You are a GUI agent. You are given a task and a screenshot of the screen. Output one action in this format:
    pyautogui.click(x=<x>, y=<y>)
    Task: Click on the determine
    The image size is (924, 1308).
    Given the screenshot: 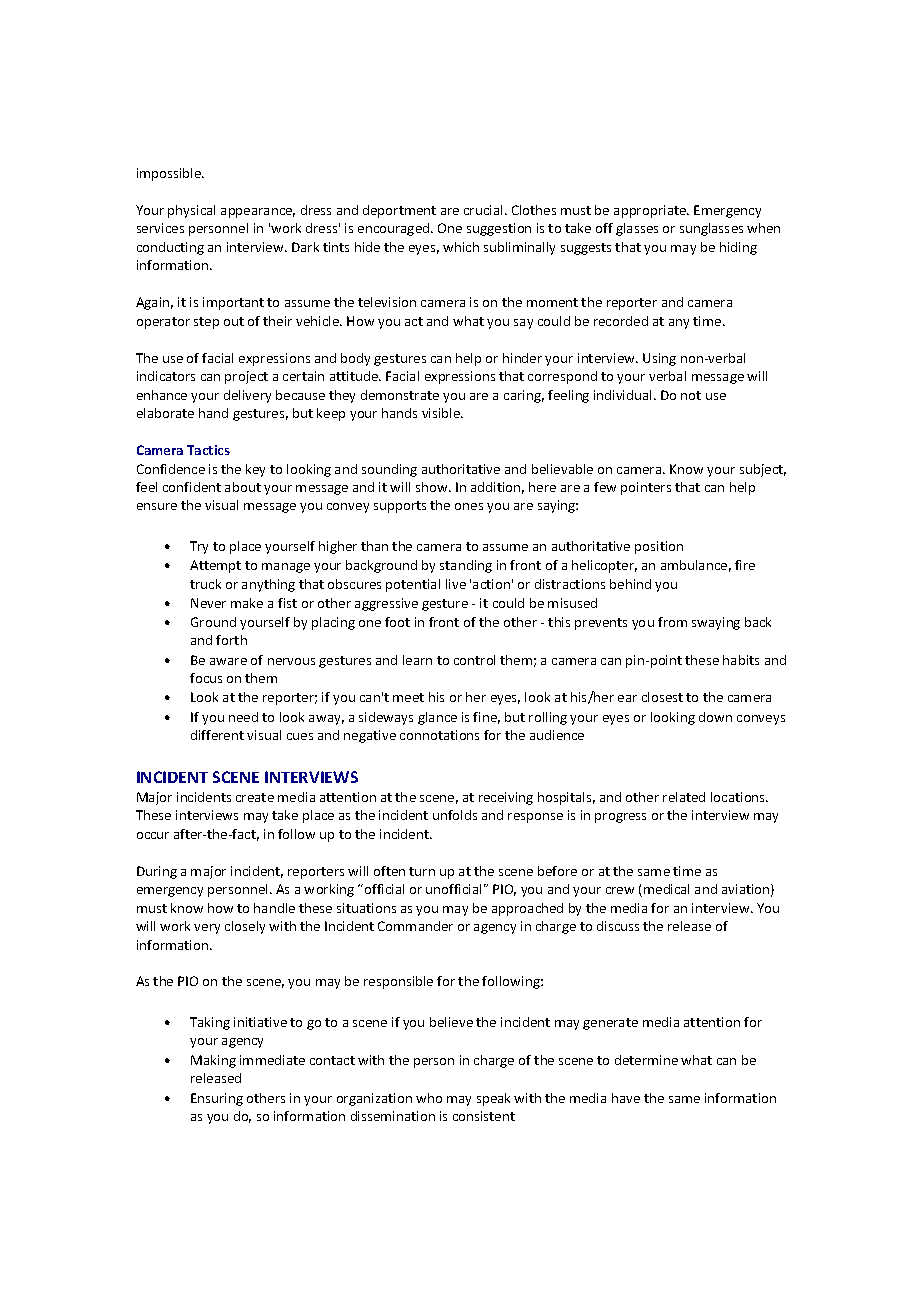 What is the action you would take?
    pyautogui.click(x=646, y=1060)
